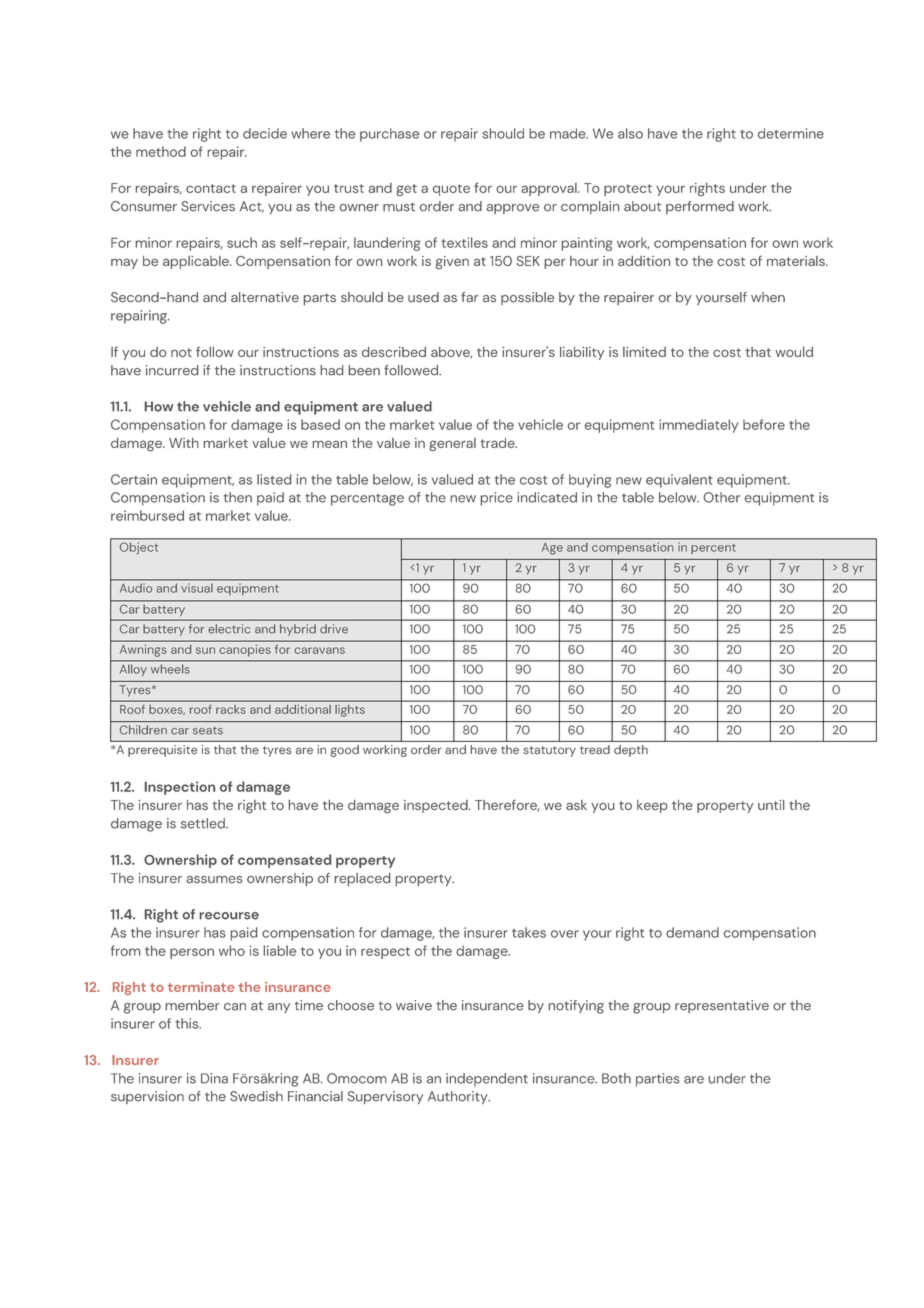 This screenshot has height=1308, width=924. I want to click on settled, so click(204, 823).
